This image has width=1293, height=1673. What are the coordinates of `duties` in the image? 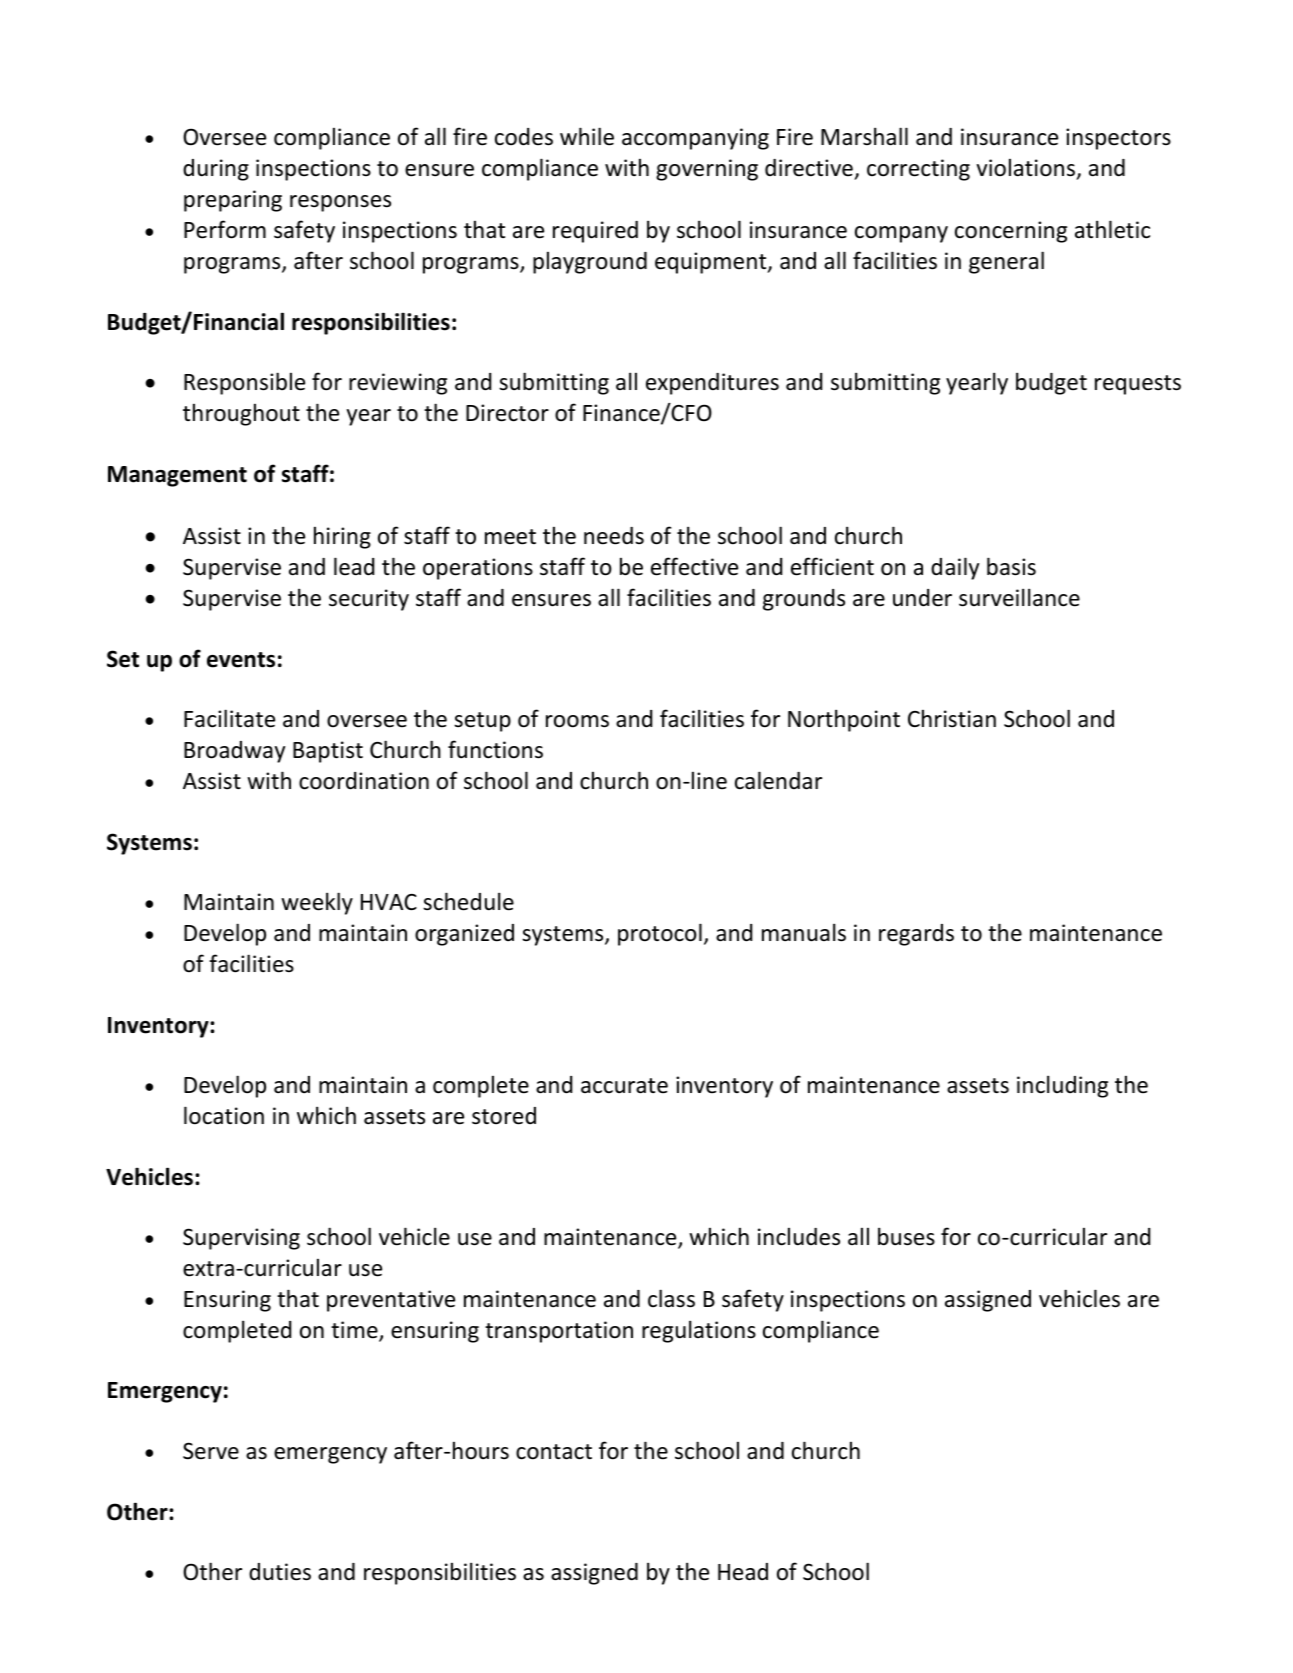 It's located at (280, 1572).
